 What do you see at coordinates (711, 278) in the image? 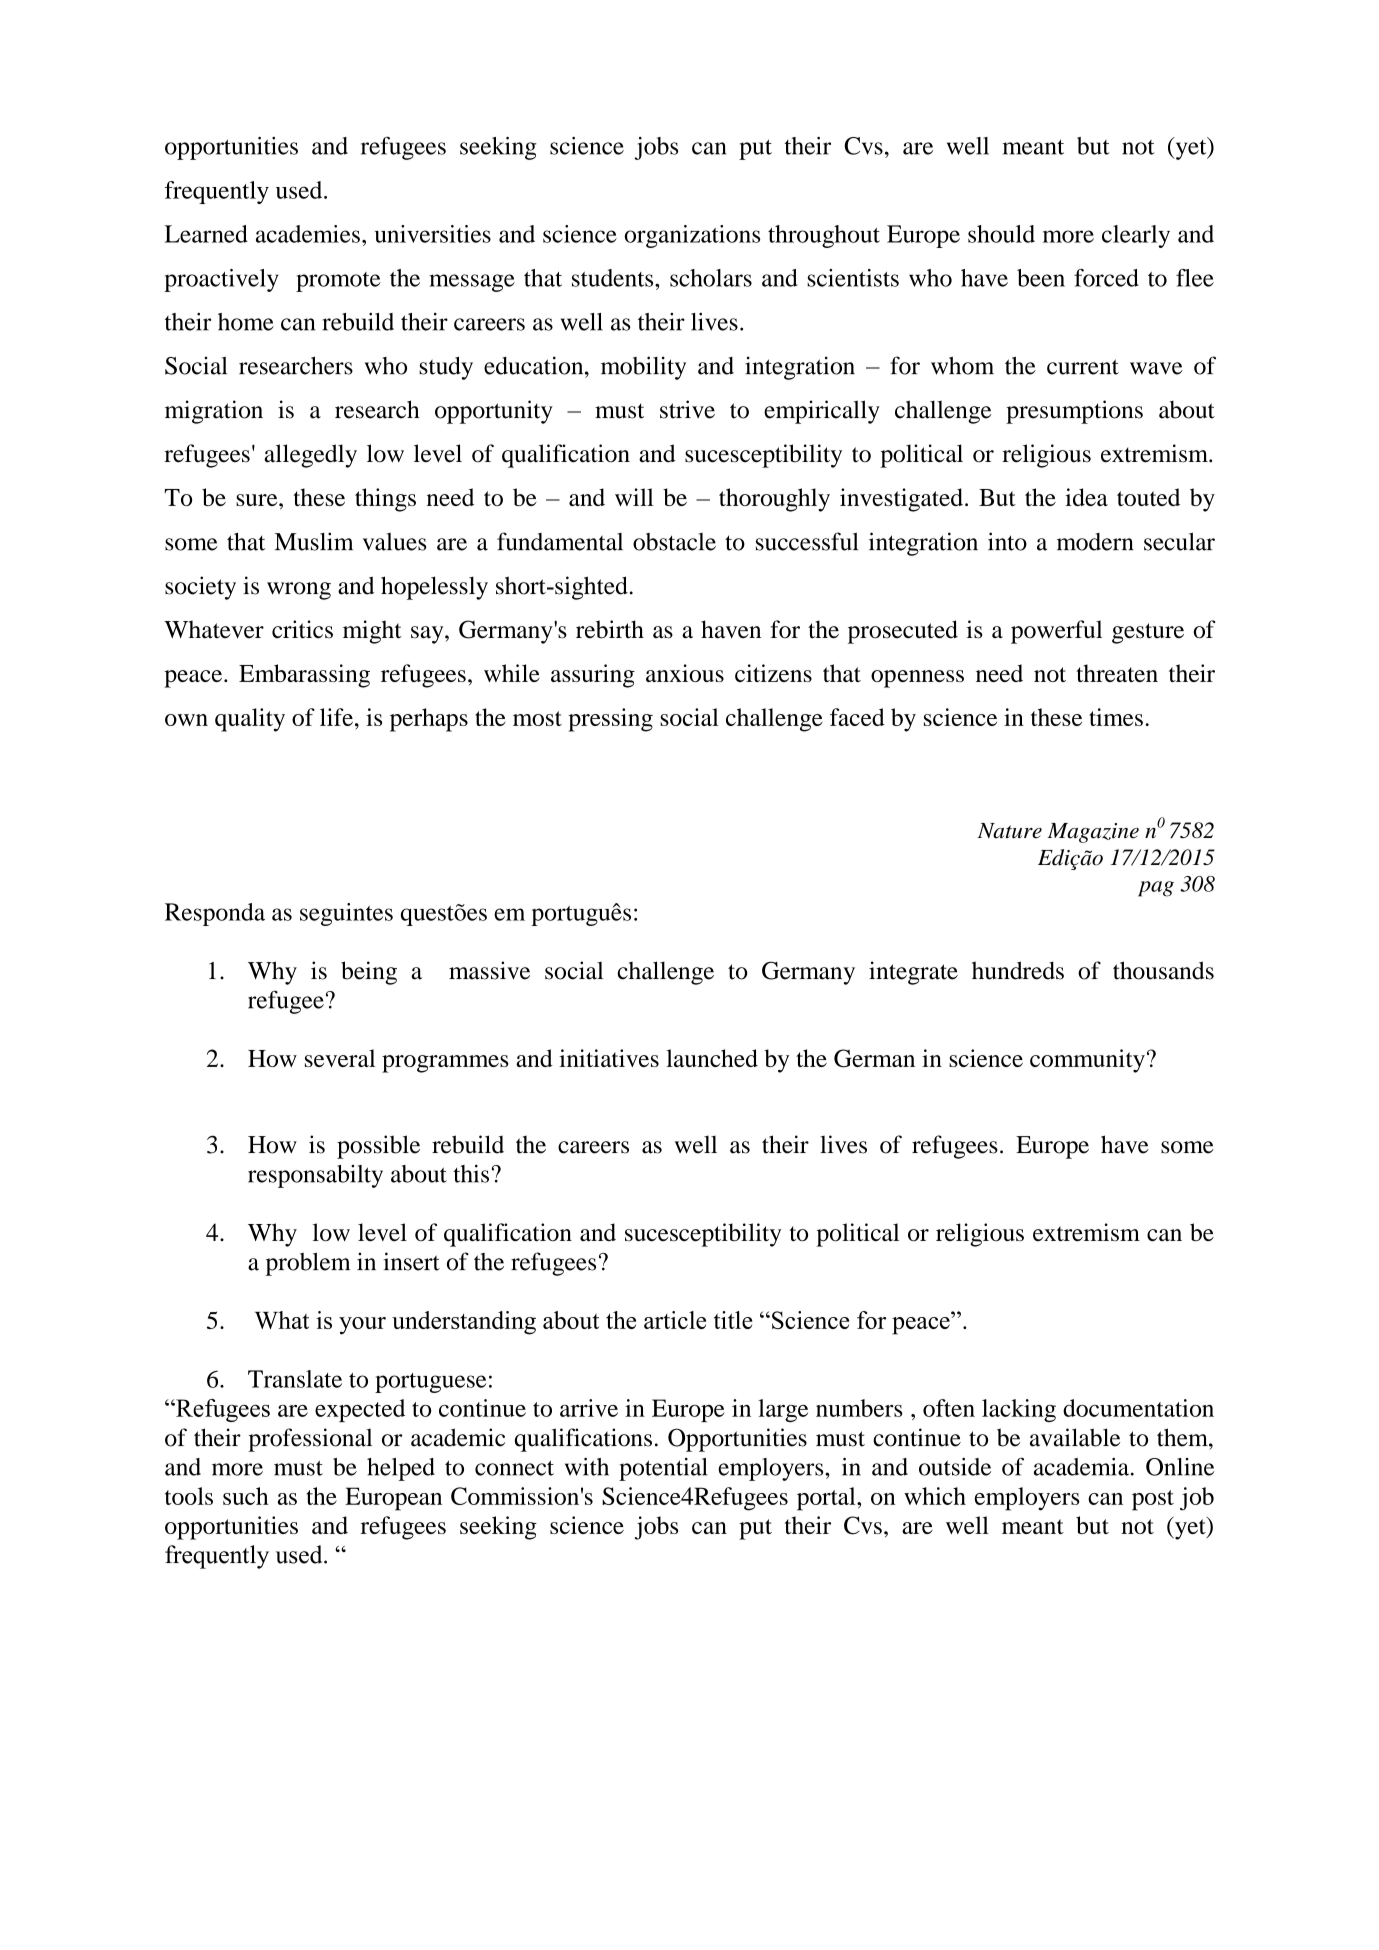
I see `scholars` at bounding box center [711, 278].
